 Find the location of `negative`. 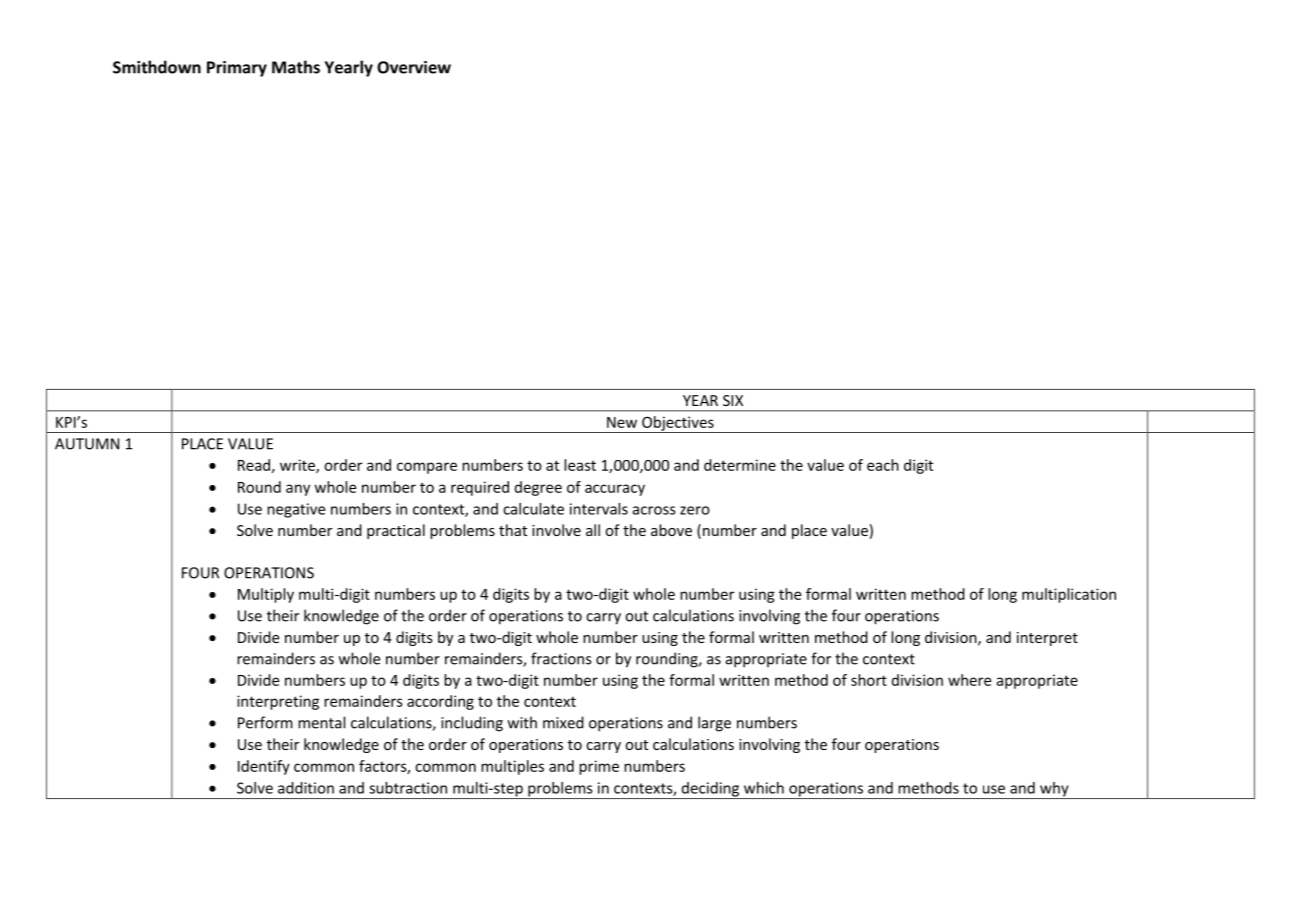

negative is located at coordinates (296, 510).
